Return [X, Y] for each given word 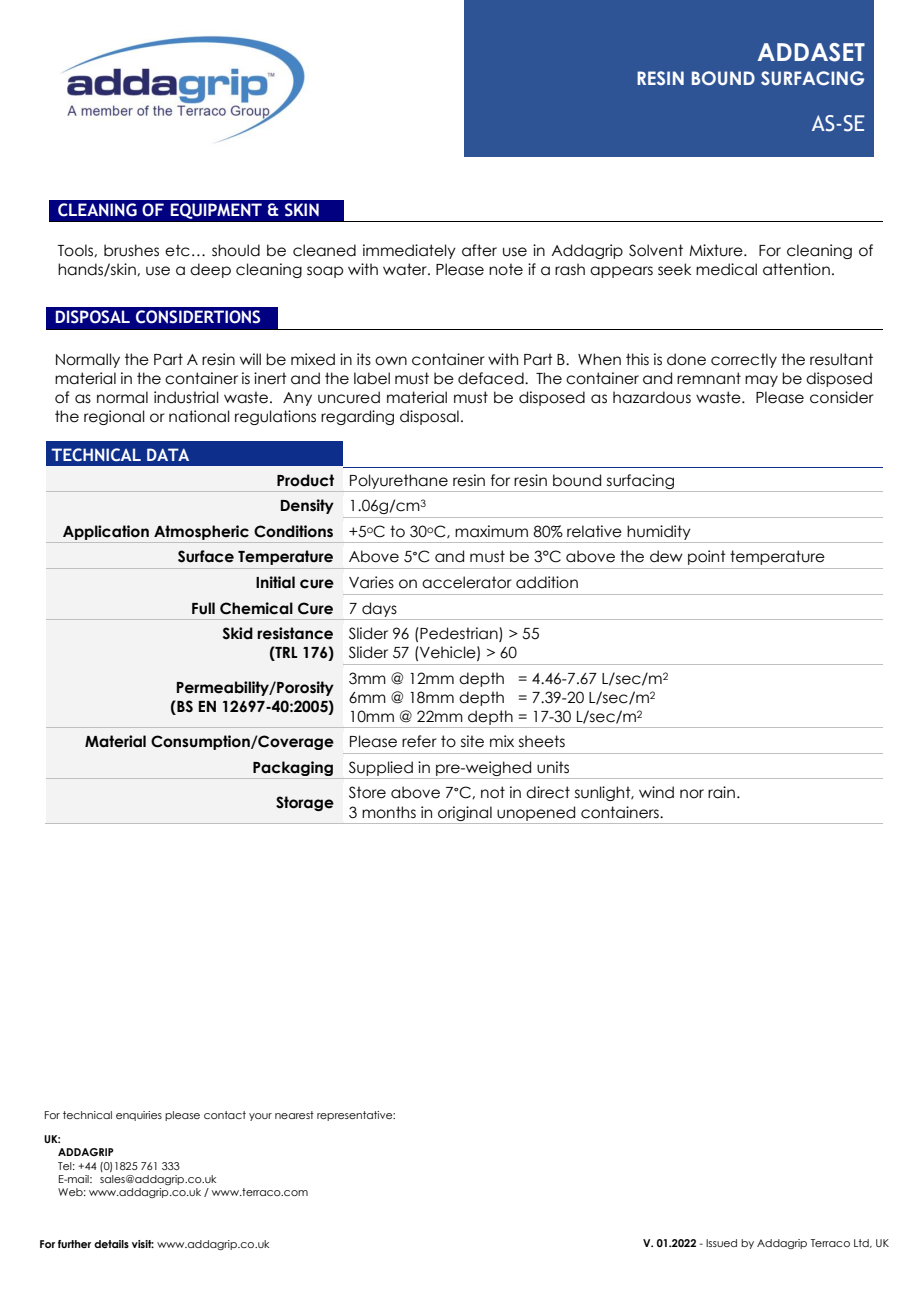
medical [726, 269]
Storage [305, 803]
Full [203, 608]
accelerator [467, 582]
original [465, 813]
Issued [721, 1243]
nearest [294, 1115]
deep [210, 270]
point [707, 557]
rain [721, 792]
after [479, 250]
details [111, 1244]
